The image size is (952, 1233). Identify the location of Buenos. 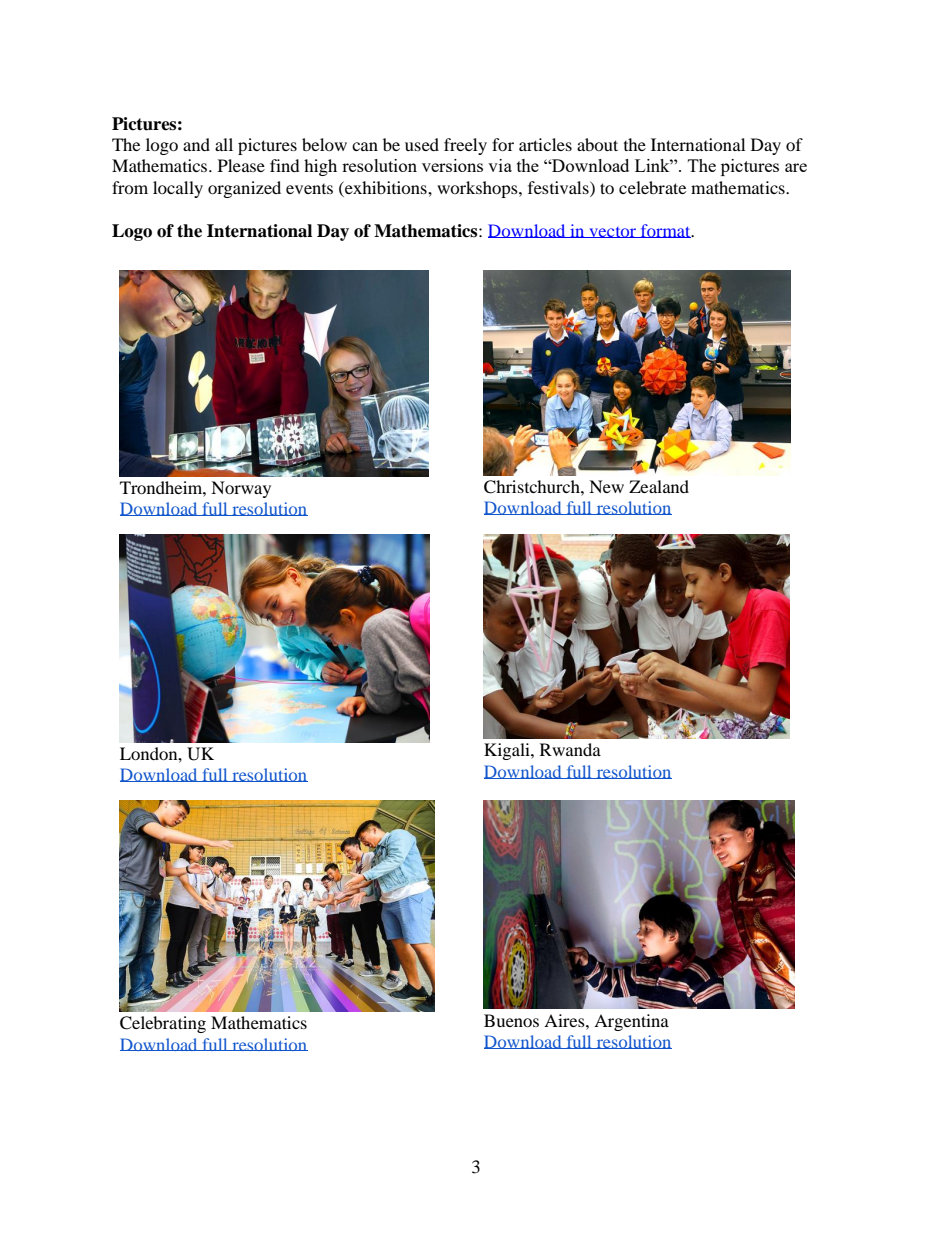
(511, 1020).
